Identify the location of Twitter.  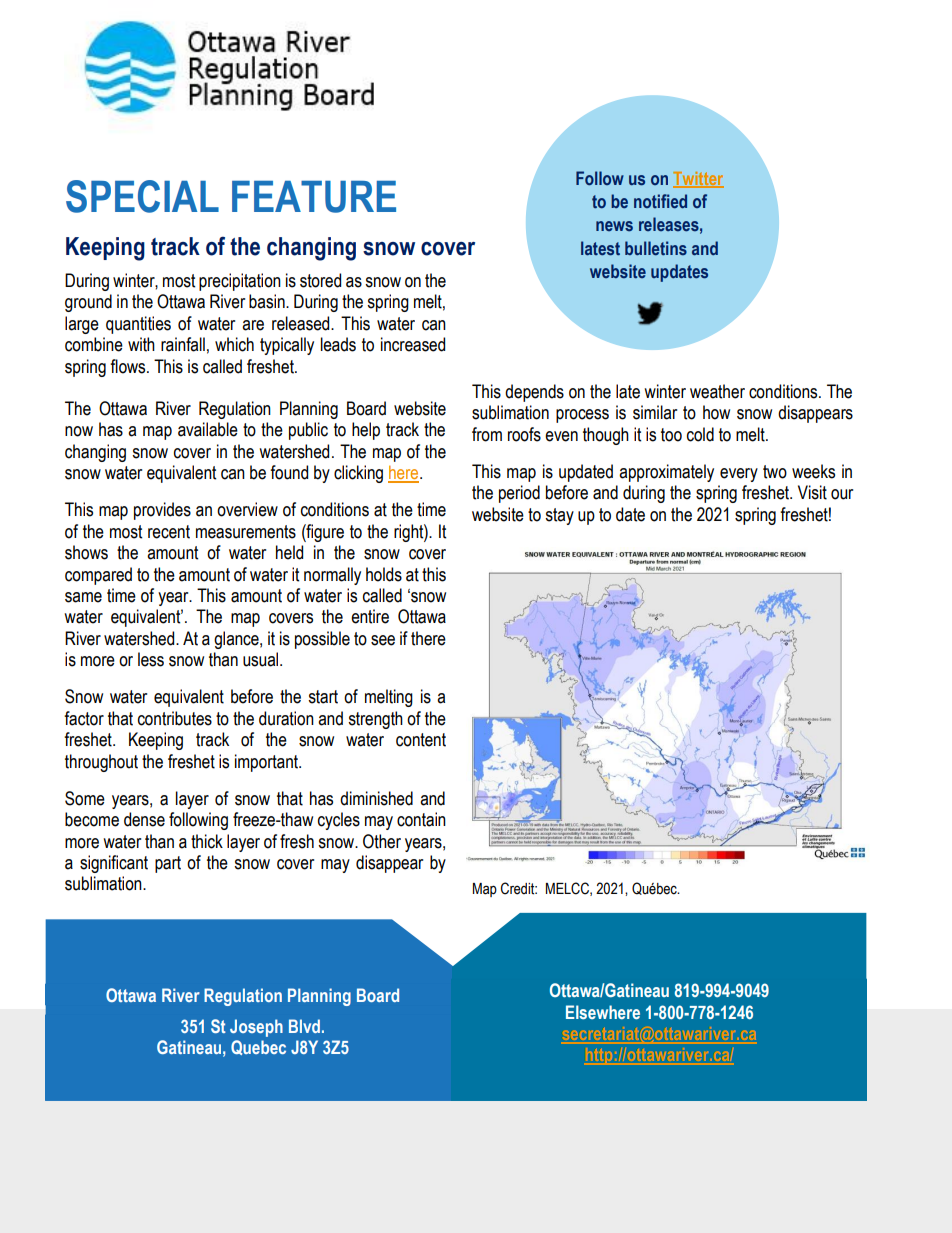
(698, 179).
